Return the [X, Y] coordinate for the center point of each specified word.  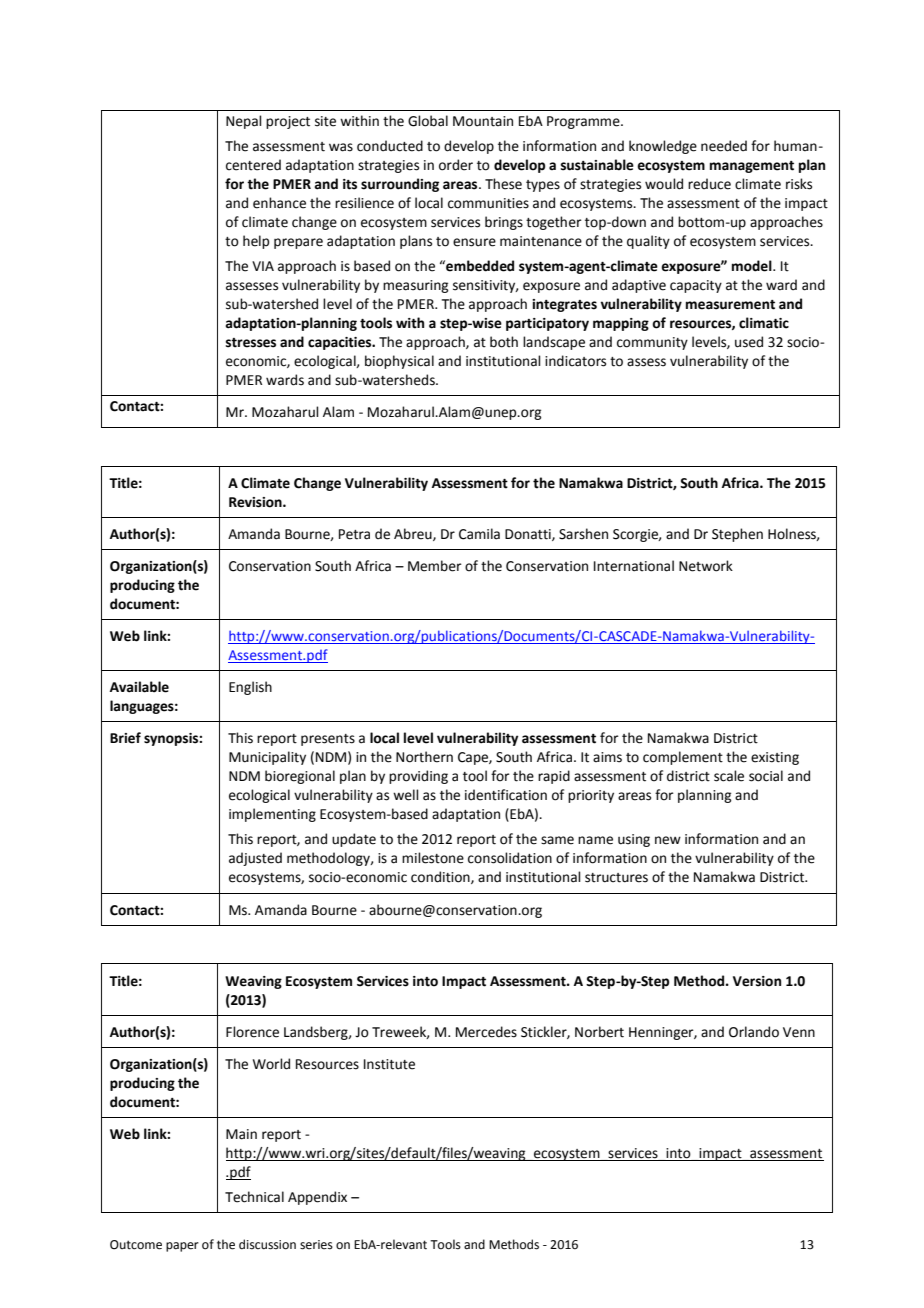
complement [683, 758]
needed [724, 146]
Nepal [244, 122]
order [456, 165]
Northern [424, 757]
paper [182, 1247]
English [250, 688]
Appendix [317, 1198]
